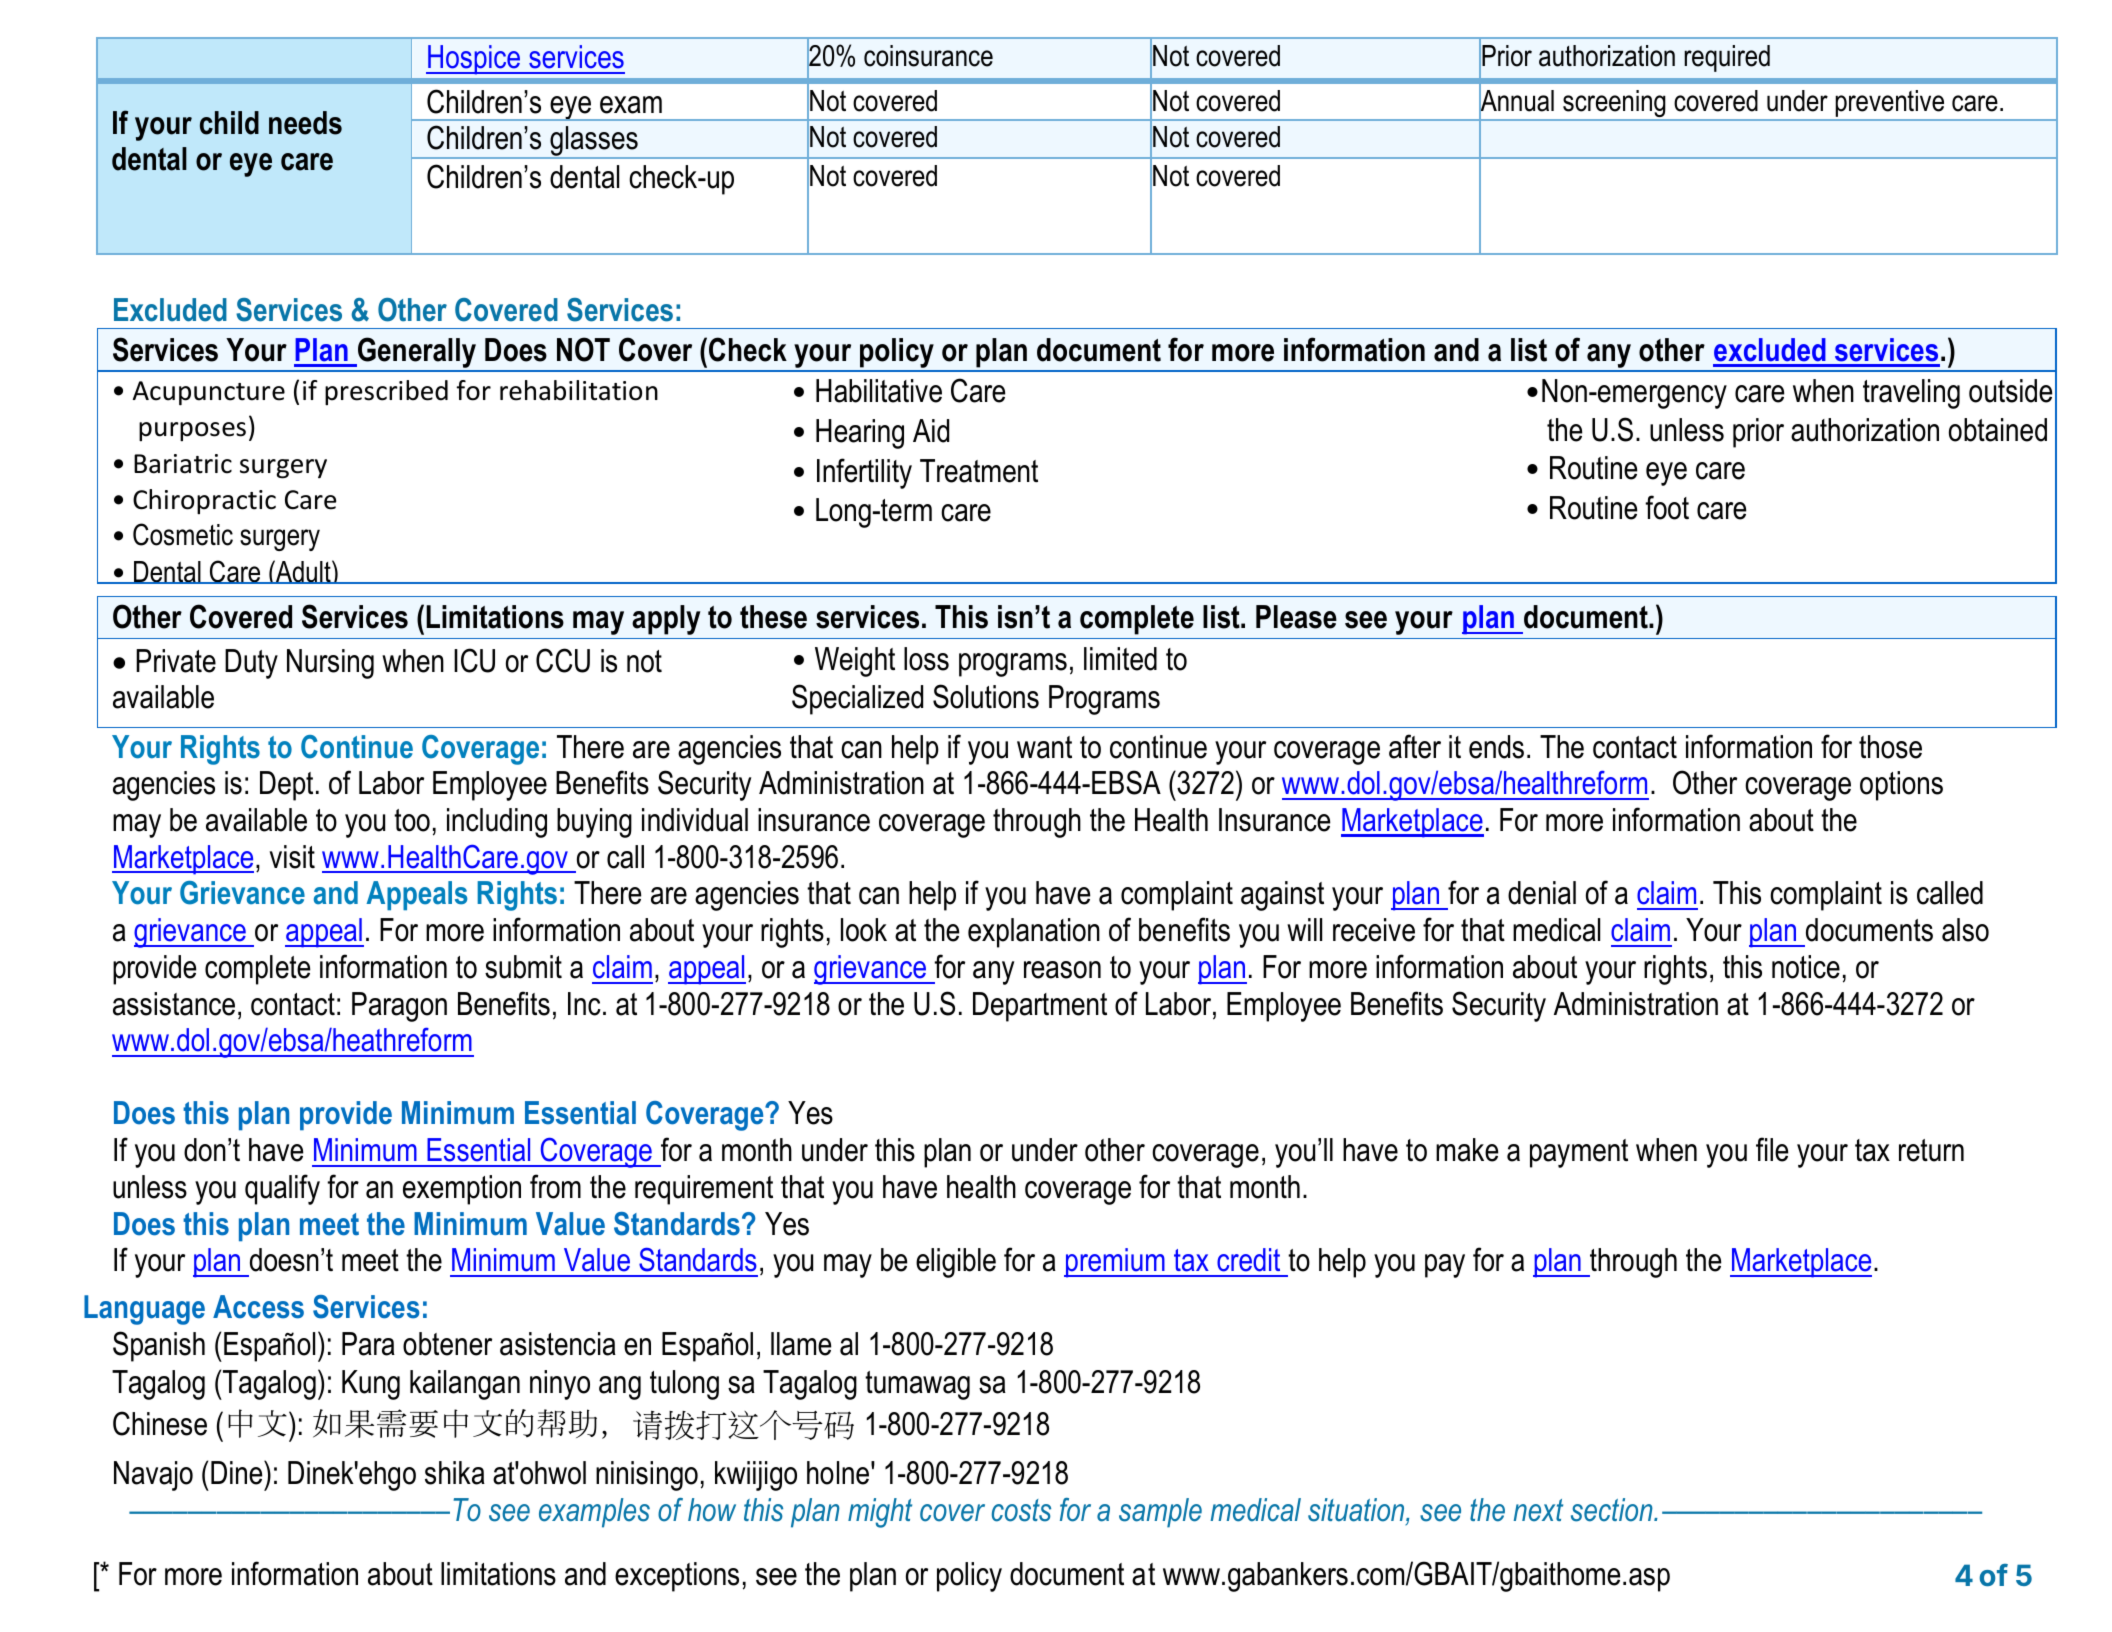 The height and width of the page is (1632, 2112). Describe the element at coordinates (282, 1189) in the page. I see `qualify` at that location.
